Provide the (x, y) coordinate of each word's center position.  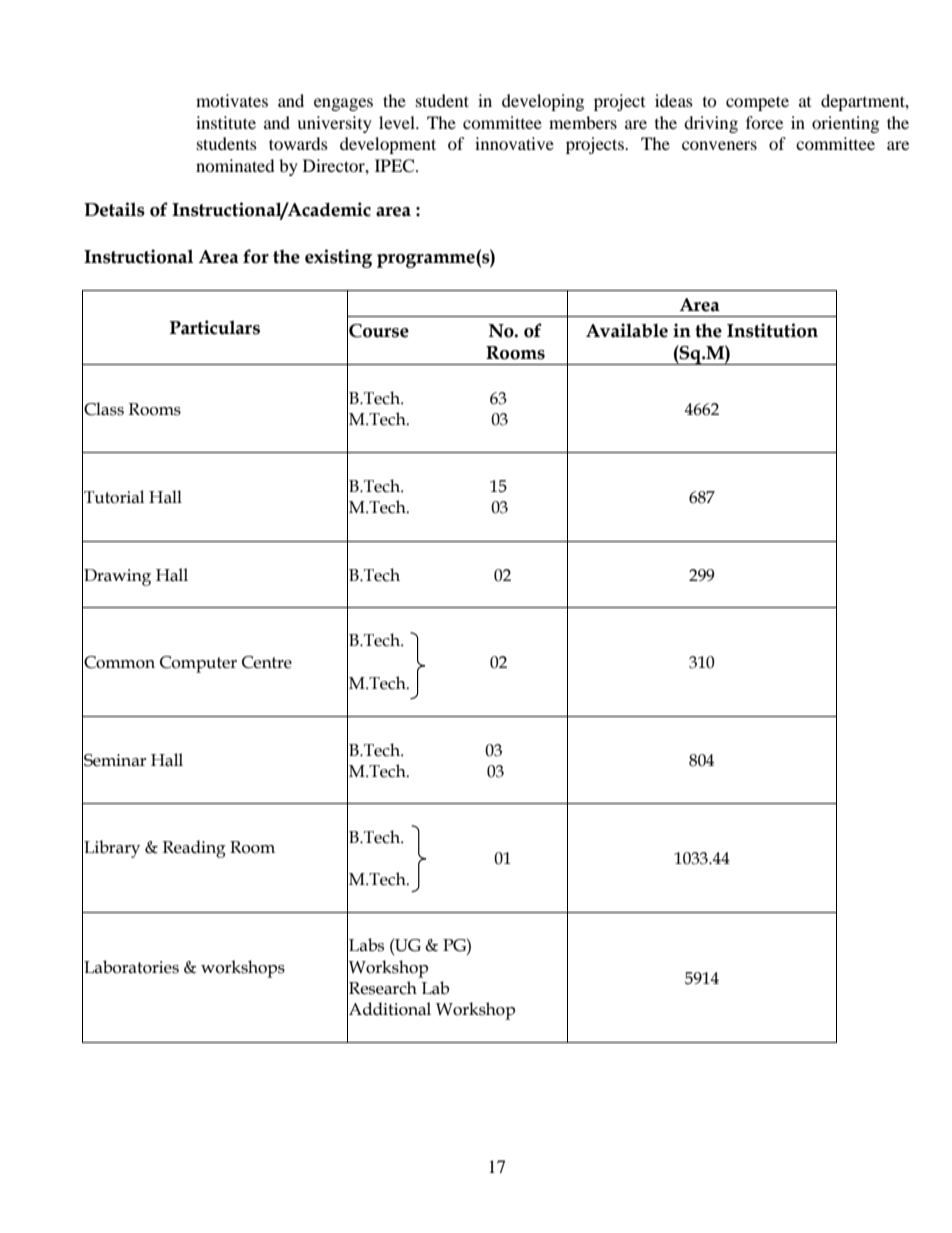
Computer (198, 664)
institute (226, 122)
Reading (194, 849)
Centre (267, 662)
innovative (514, 143)
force (764, 122)
